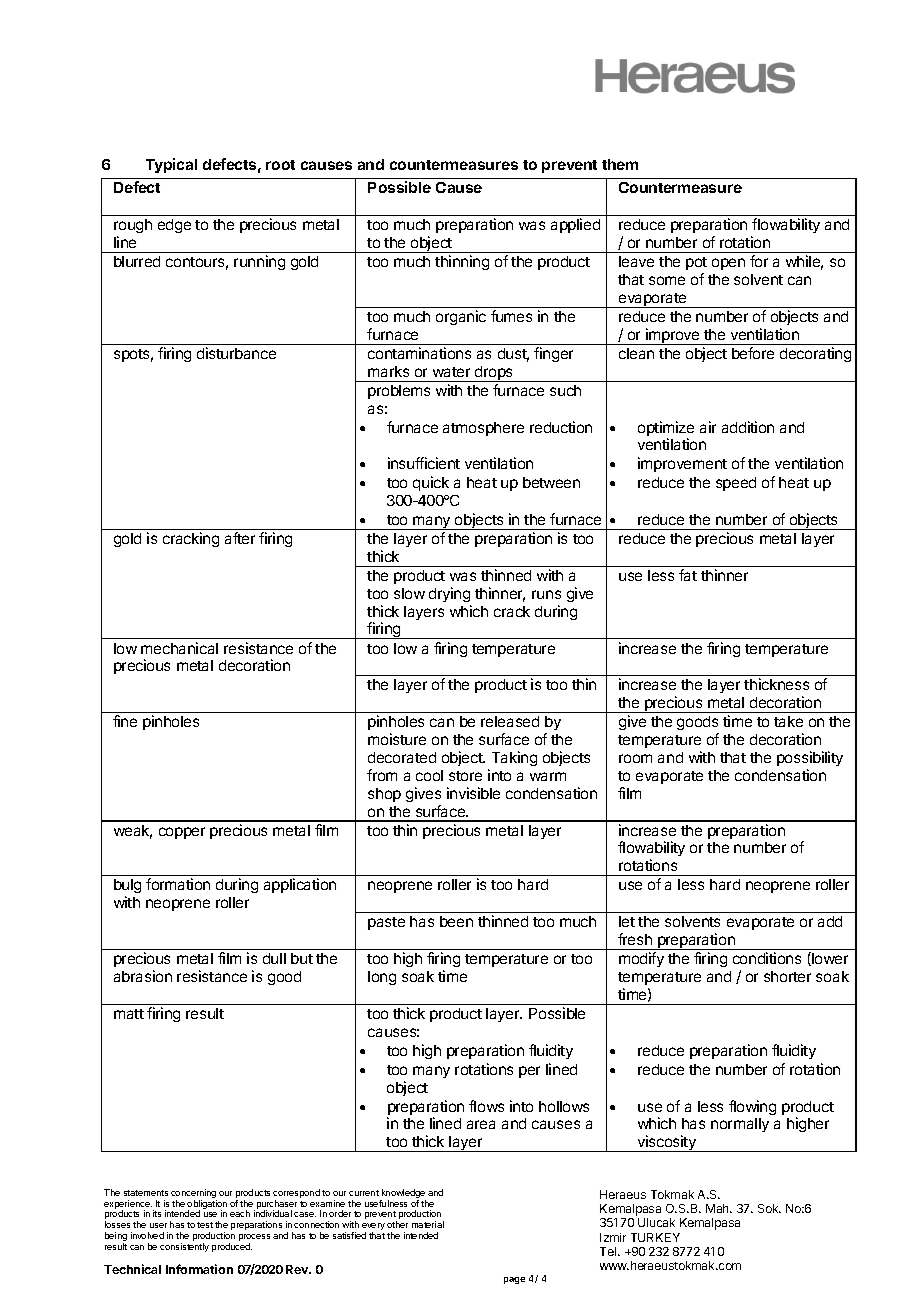 This page has width=924, height=1308. I want to click on open, so click(728, 264).
